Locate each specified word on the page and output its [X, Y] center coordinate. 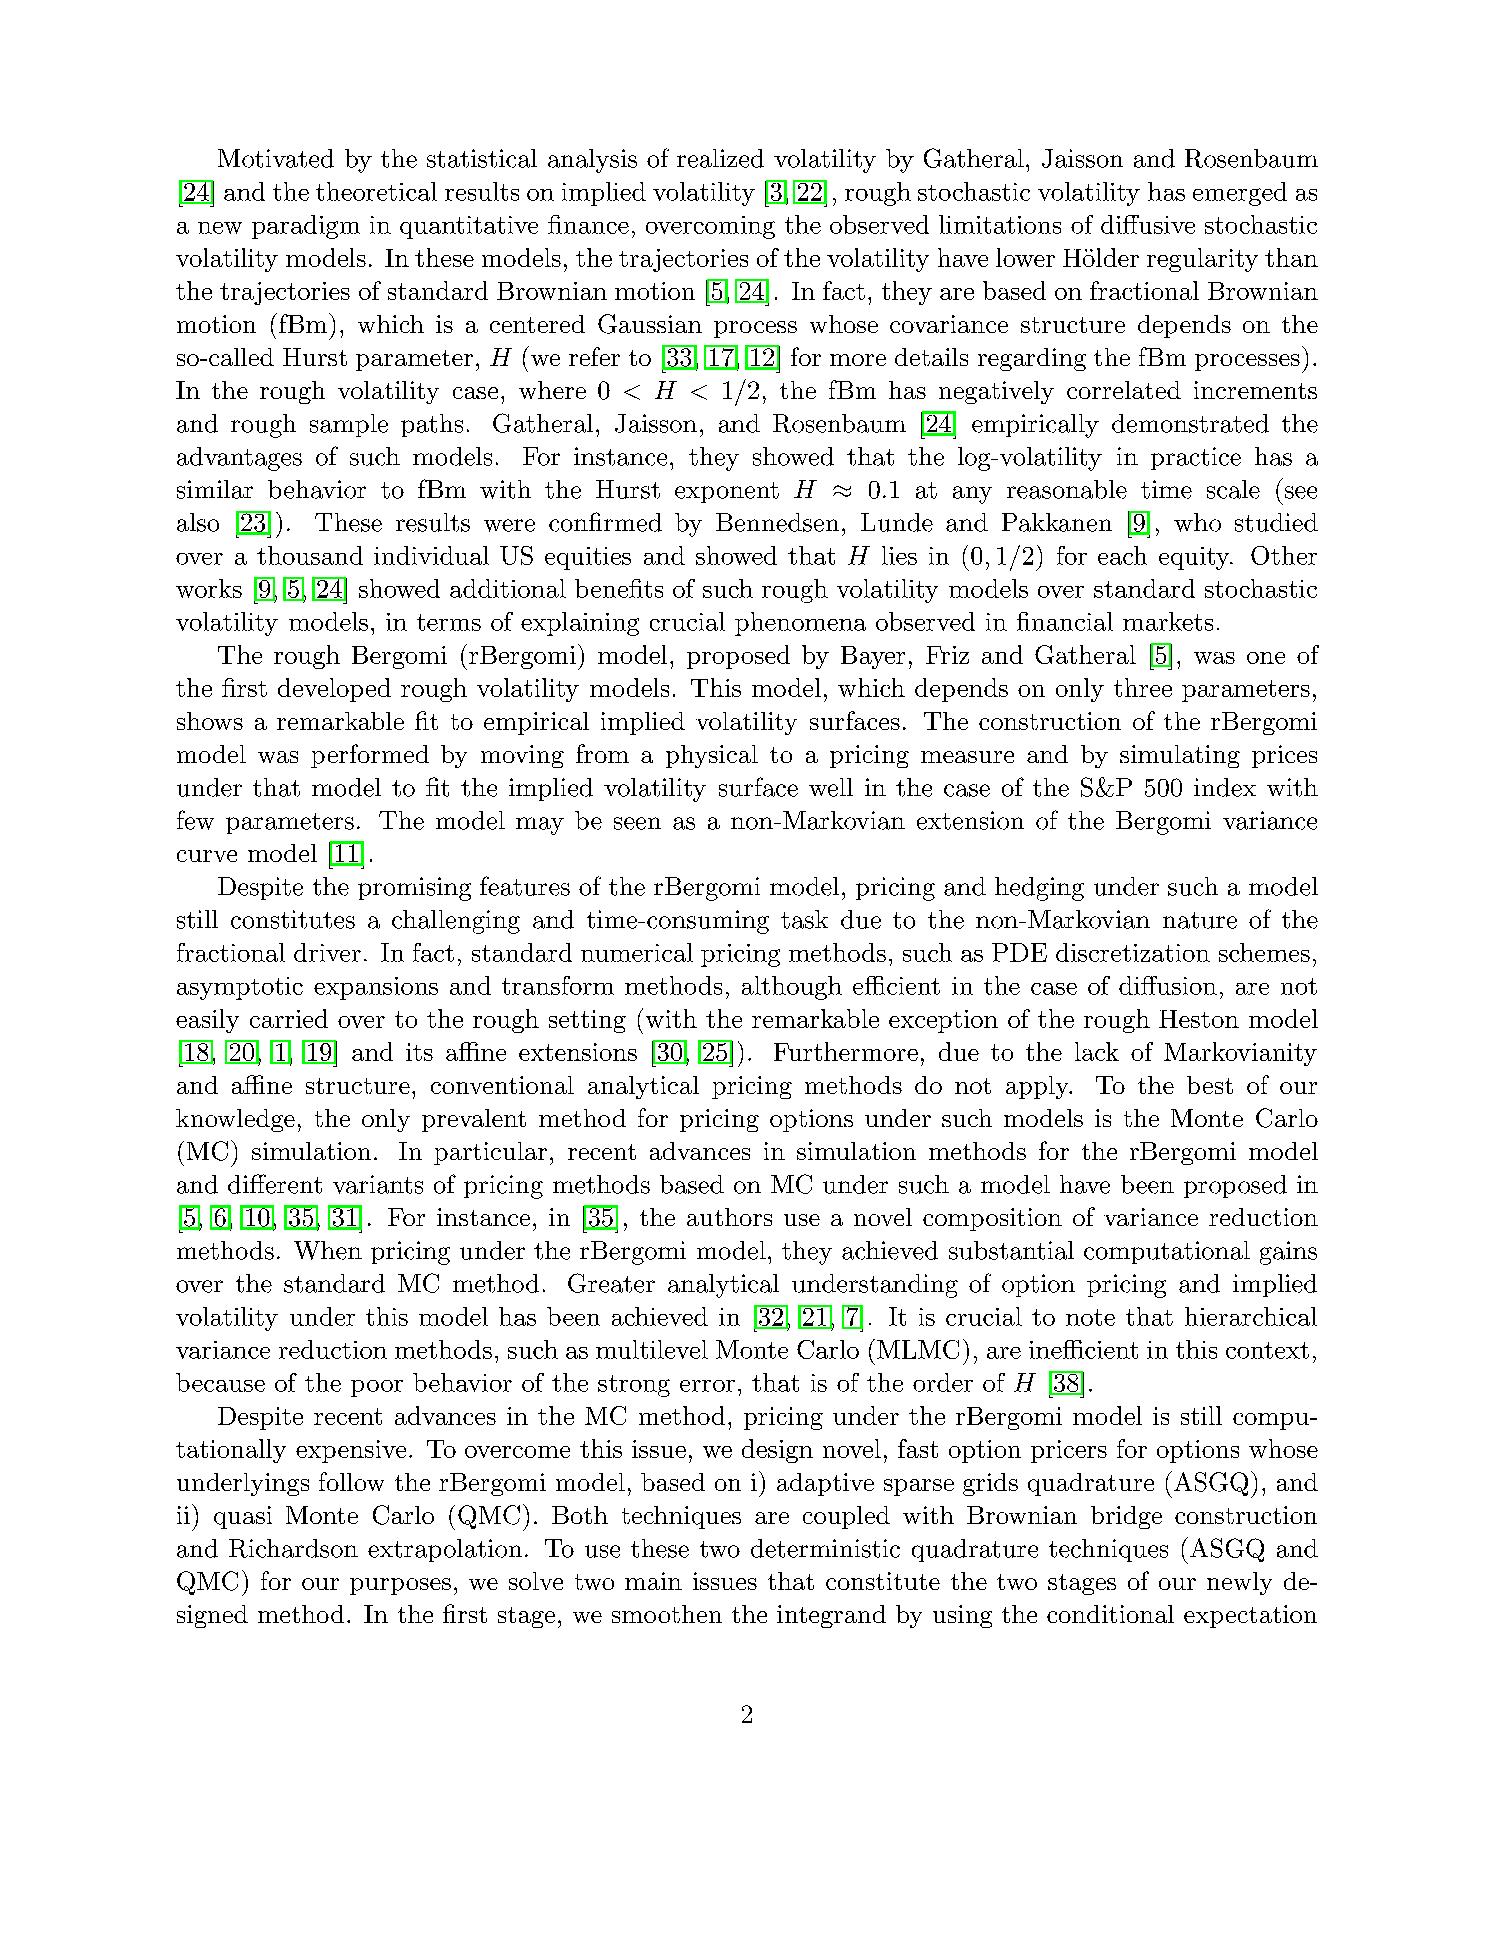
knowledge [235, 1120]
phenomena [800, 624]
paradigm [306, 227]
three [1143, 687]
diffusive [1148, 224]
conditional [1110, 1614]
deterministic [825, 1548]
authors [729, 1217]
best [1210, 1085]
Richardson [293, 1548]
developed [334, 690]
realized [720, 158]
